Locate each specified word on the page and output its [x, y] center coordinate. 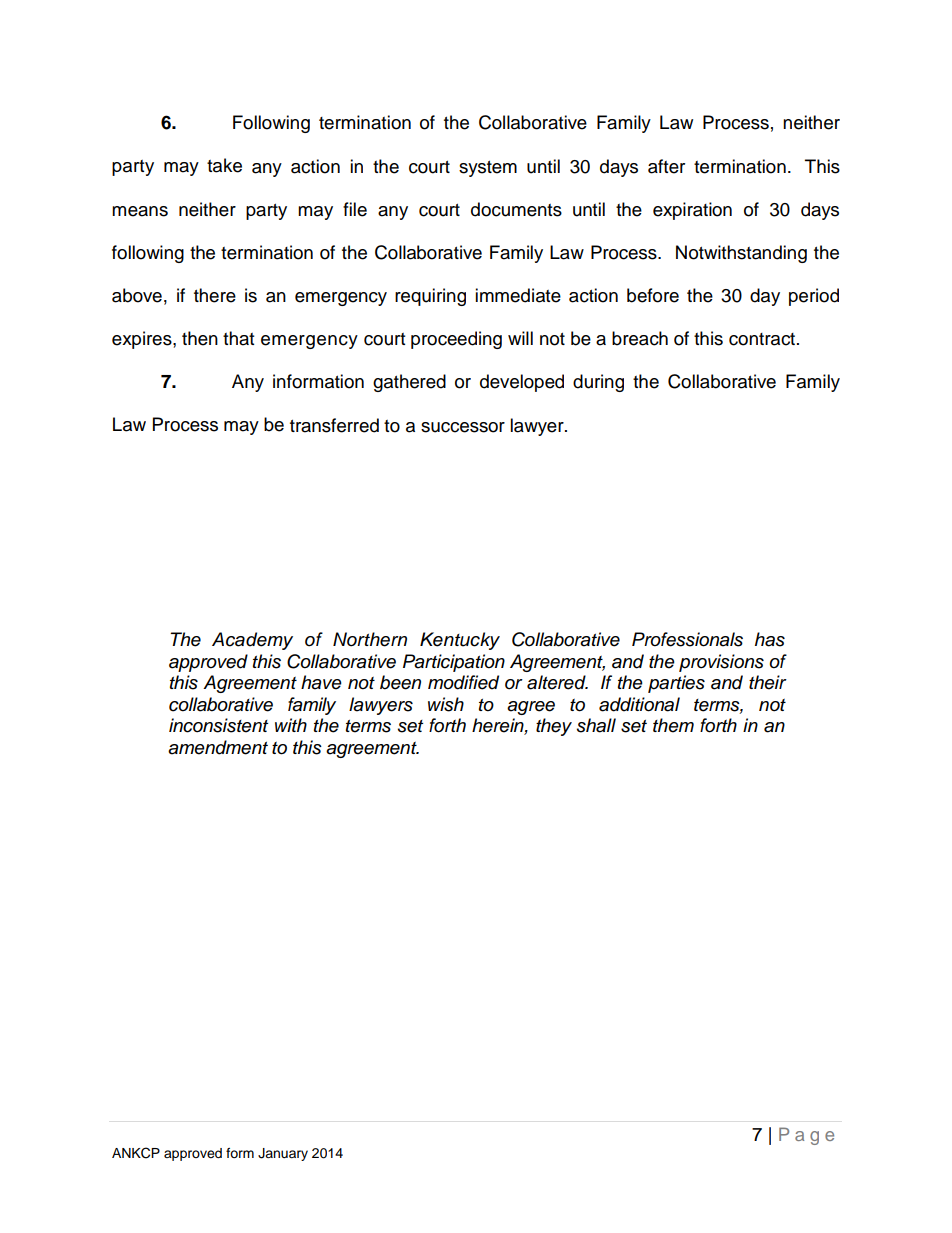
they [554, 727]
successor [463, 427]
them [673, 725]
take [224, 165]
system [488, 169]
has [770, 639]
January [283, 1154]
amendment [218, 747]
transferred [334, 425]
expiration [692, 211]
